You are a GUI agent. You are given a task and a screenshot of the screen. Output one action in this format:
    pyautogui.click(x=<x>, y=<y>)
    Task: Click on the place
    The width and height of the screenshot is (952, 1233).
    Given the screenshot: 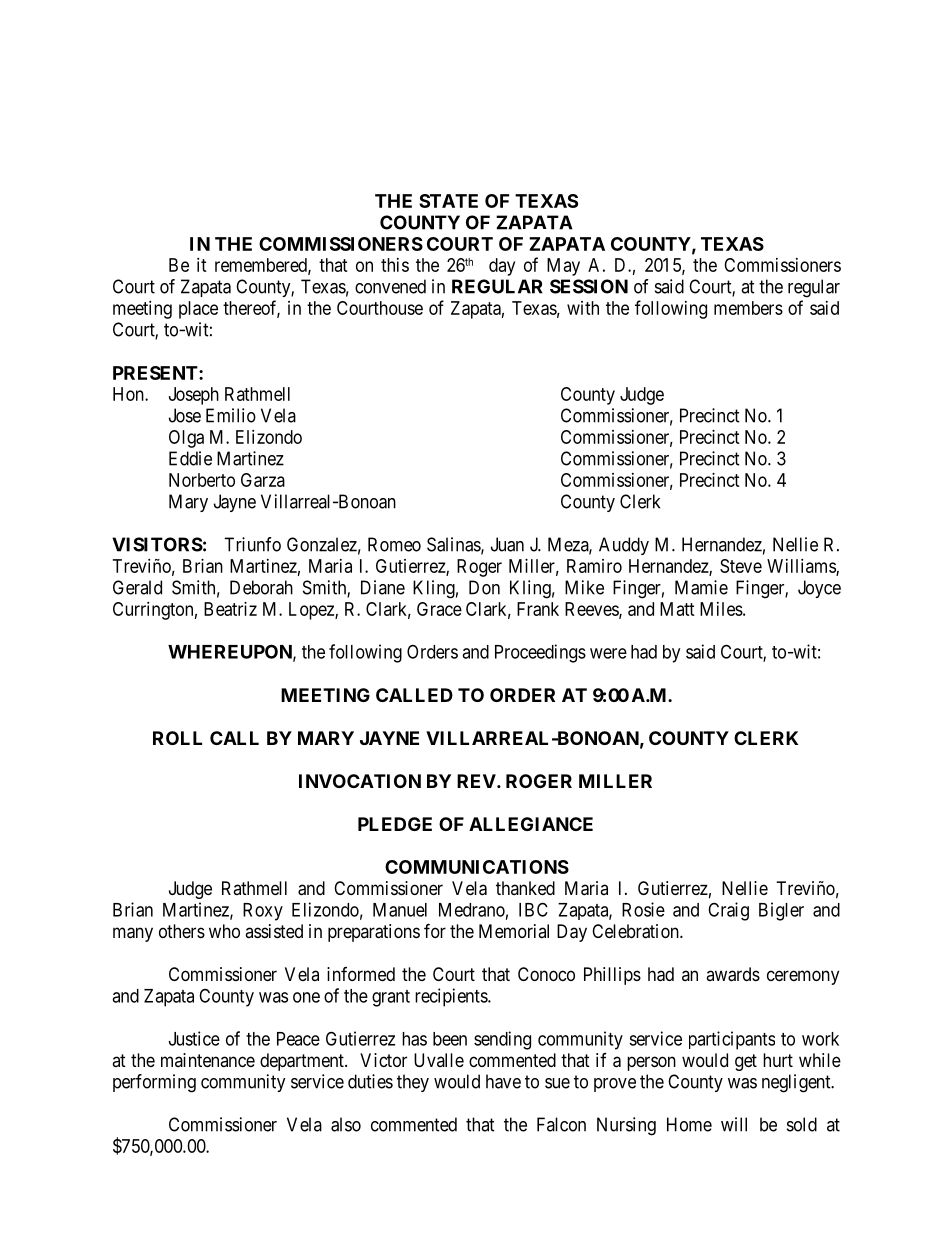 What is the action you would take?
    pyautogui.click(x=198, y=310)
